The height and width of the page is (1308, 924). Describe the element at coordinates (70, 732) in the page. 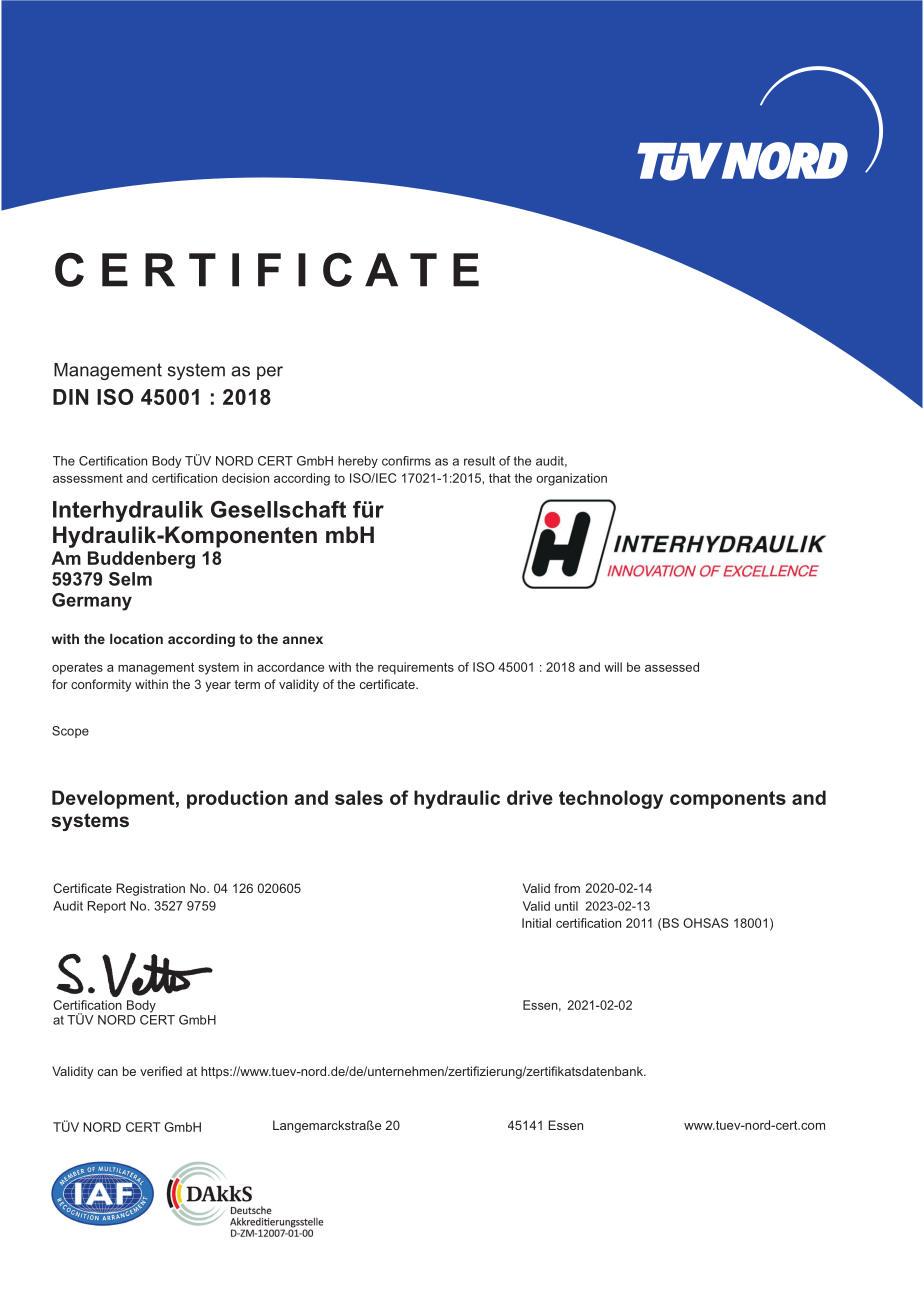

I see `Scope` at that location.
